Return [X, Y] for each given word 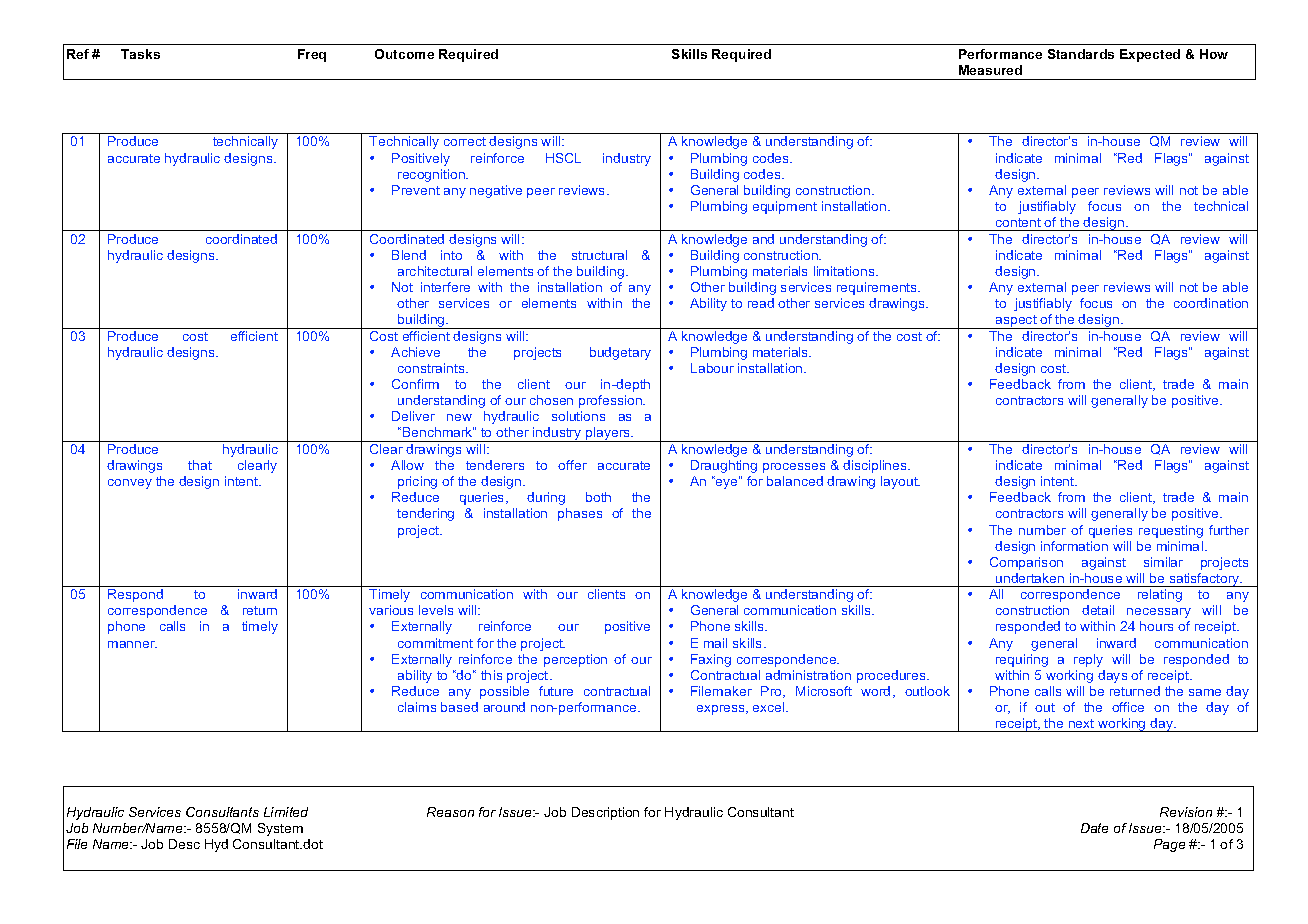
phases [580, 514]
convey [130, 484]
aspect [1016, 322]
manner [132, 644]
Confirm [415, 384]
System [280, 829]
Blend [409, 255]
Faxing [711, 660]
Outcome [404, 54]
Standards [1081, 54]
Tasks [140, 54]
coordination [1211, 303]
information [1074, 546]
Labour [712, 368]
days [1112, 676]
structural [599, 255]
